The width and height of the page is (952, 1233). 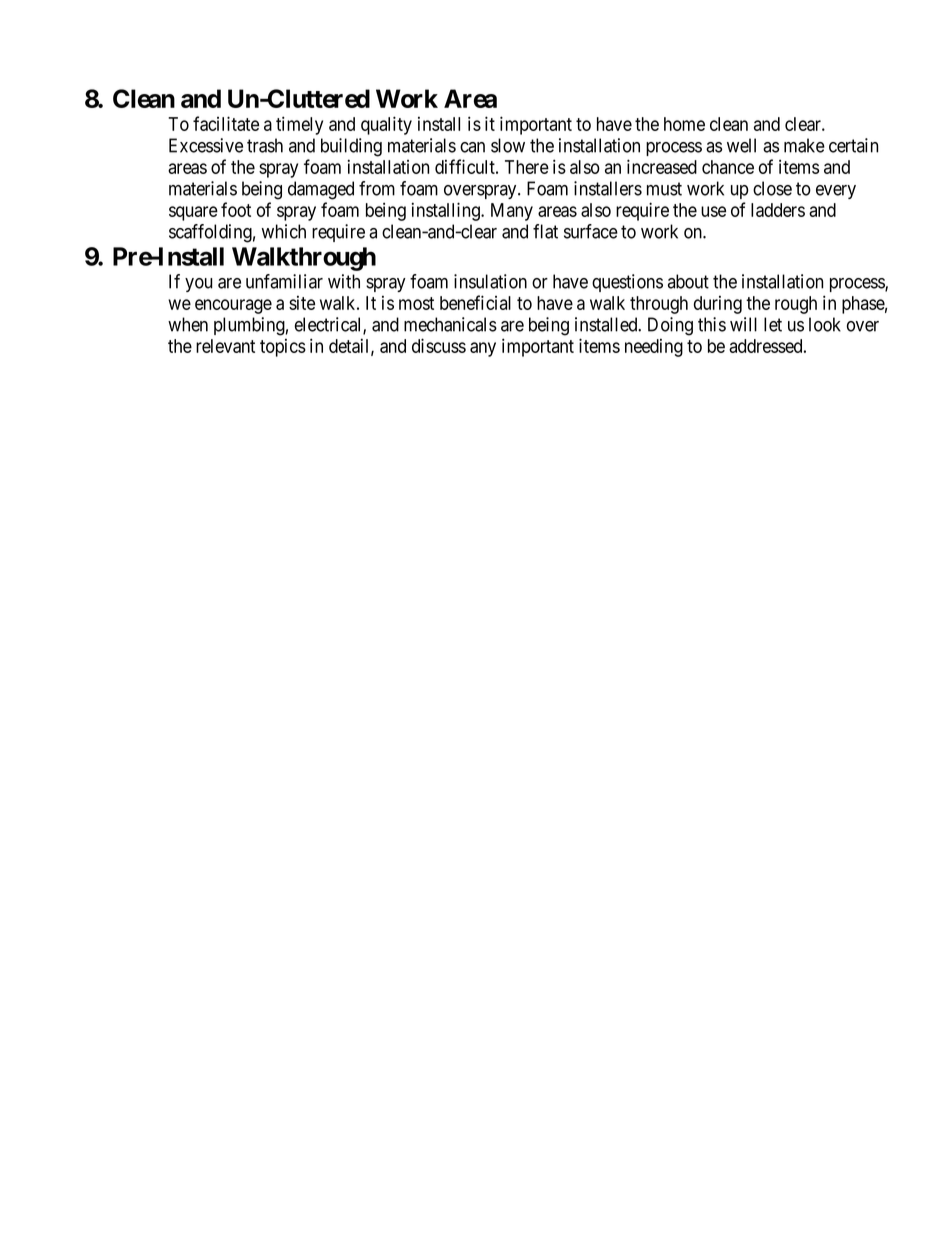 I want to click on timely, so click(x=299, y=125).
